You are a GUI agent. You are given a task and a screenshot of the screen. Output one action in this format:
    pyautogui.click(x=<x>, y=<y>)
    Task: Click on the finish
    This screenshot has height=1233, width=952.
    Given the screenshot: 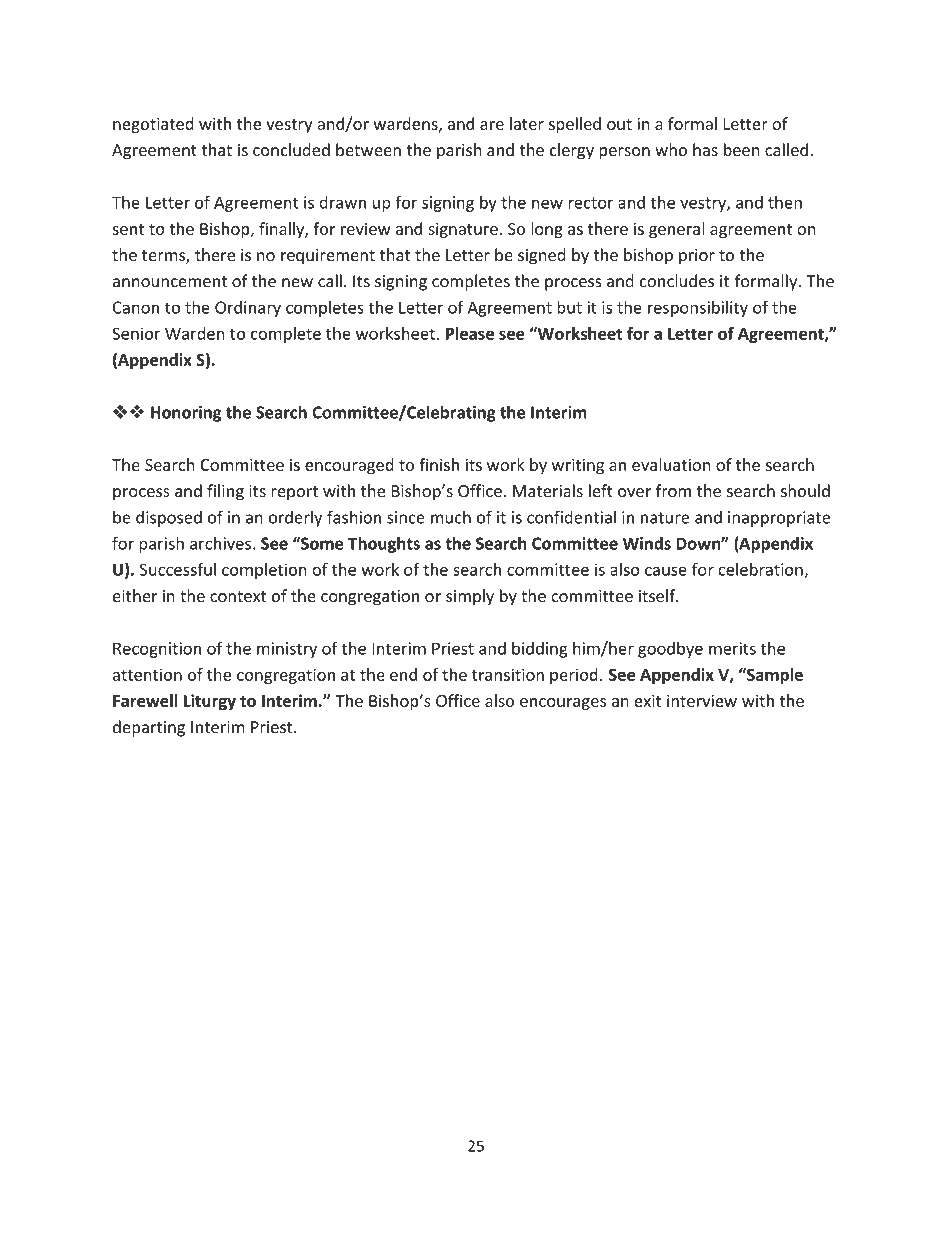 What is the action you would take?
    pyautogui.click(x=439, y=464)
